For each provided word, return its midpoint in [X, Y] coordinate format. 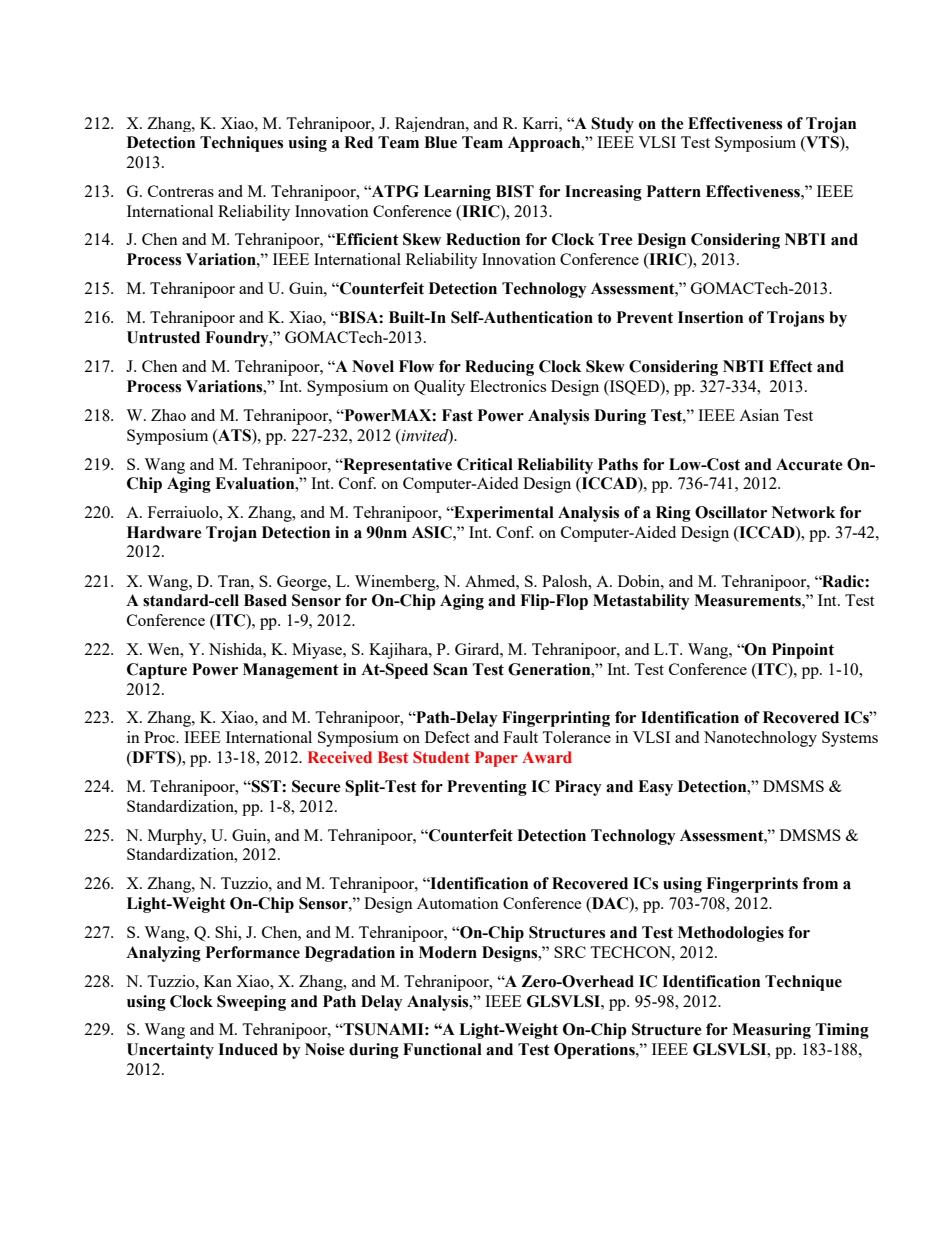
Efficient [366, 239]
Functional [442, 1049]
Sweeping [251, 1003]
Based [265, 600]
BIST [515, 191]
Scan [450, 669]
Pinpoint [803, 651]
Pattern [674, 191]
